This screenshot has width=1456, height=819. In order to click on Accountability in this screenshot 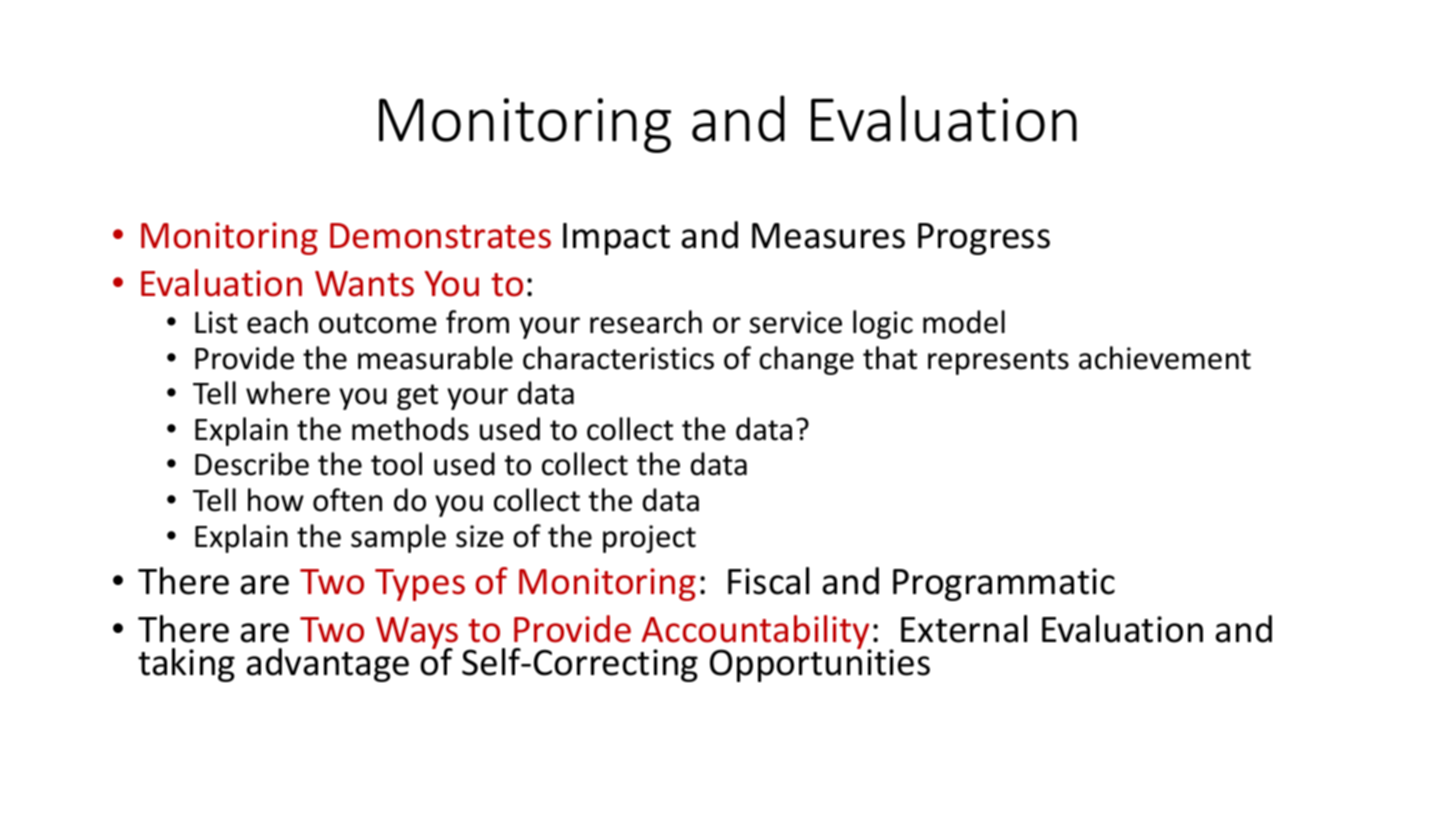, I will do `click(757, 633)`.
